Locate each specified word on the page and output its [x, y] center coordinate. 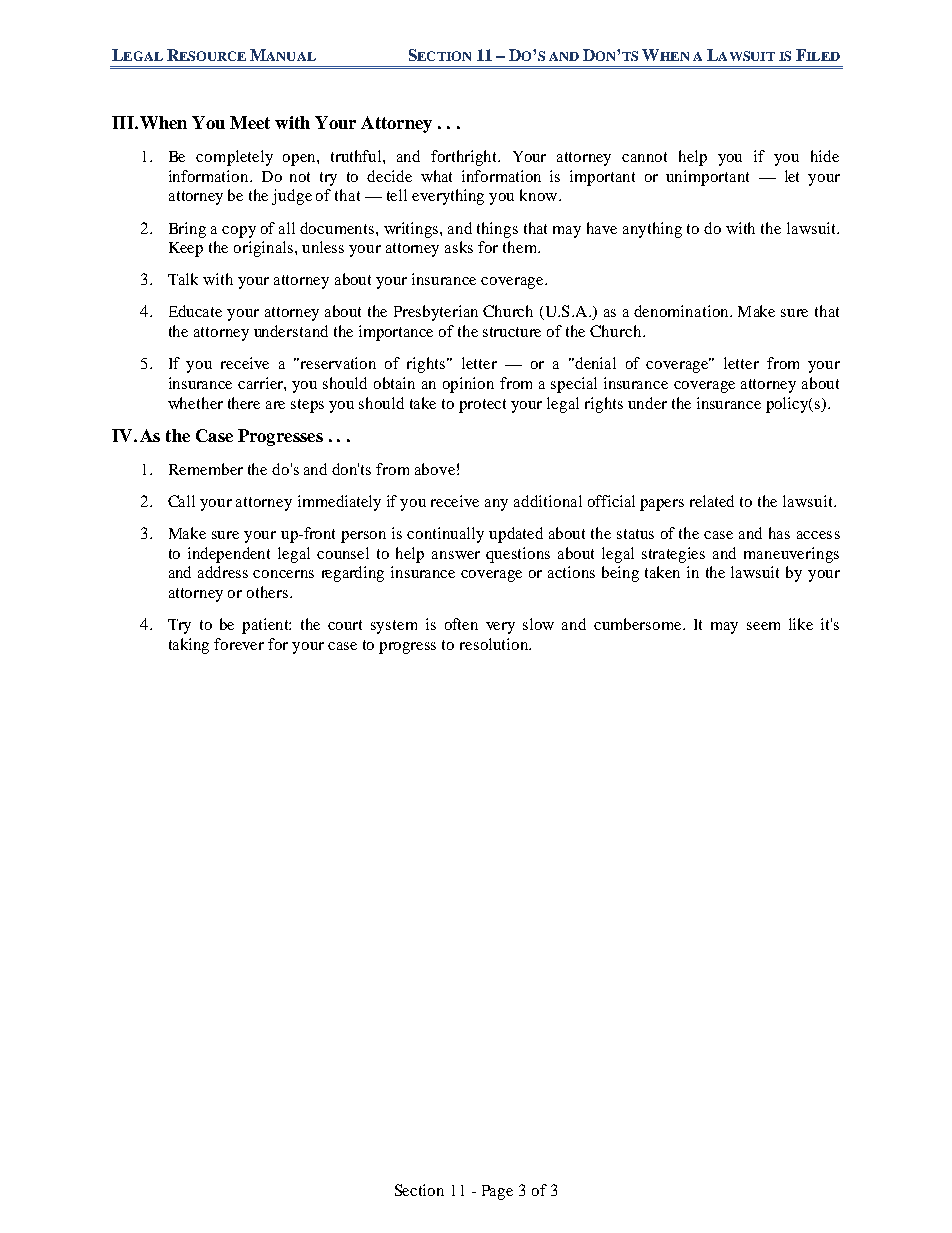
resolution [495, 644]
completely [234, 158]
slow [538, 624]
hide [825, 156]
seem [763, 626]
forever [239, 644]
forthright [465, 158]
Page [497, 1192]
